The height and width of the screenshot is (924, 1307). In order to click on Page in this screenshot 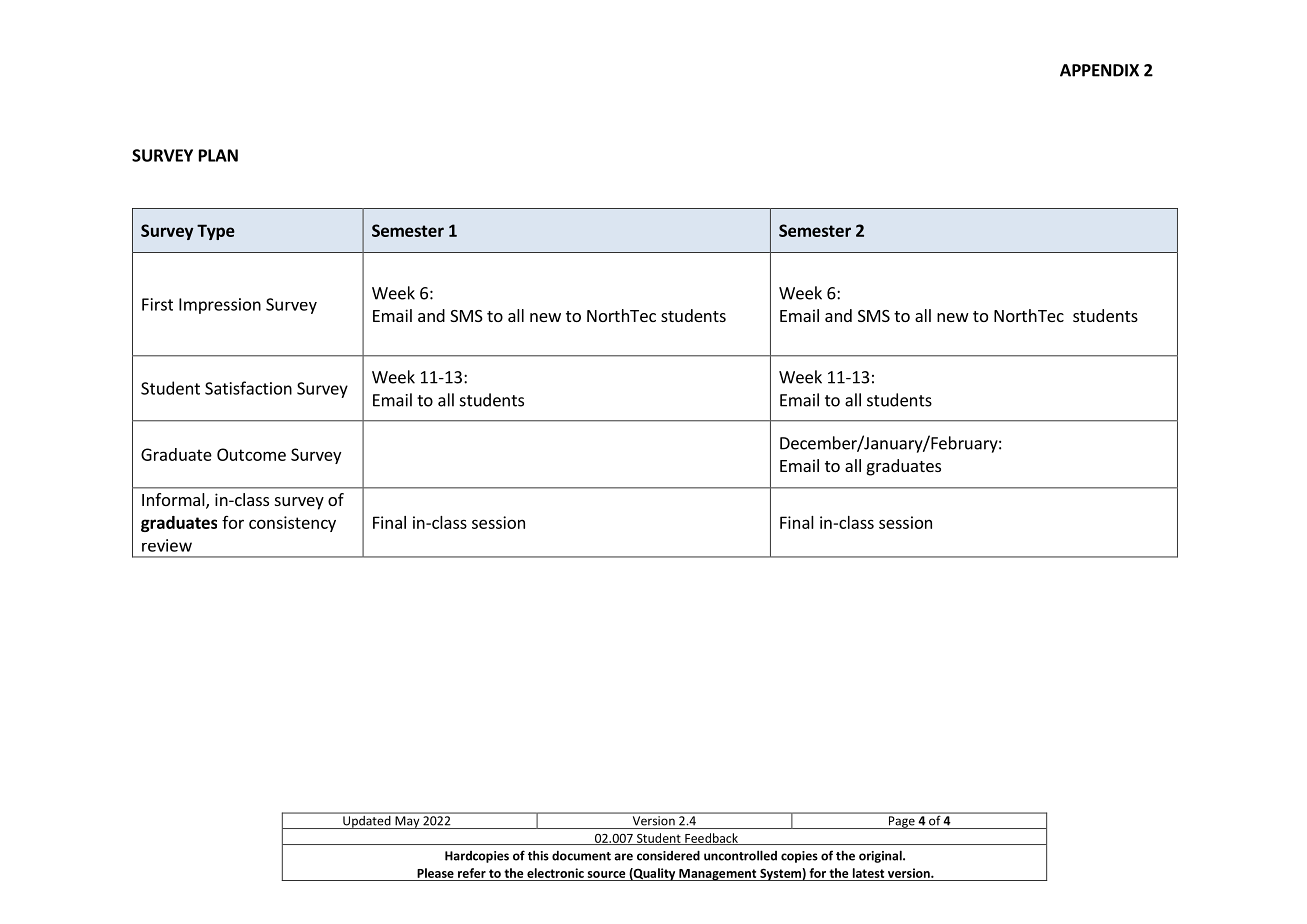, I will do `click(902, 822)`.
